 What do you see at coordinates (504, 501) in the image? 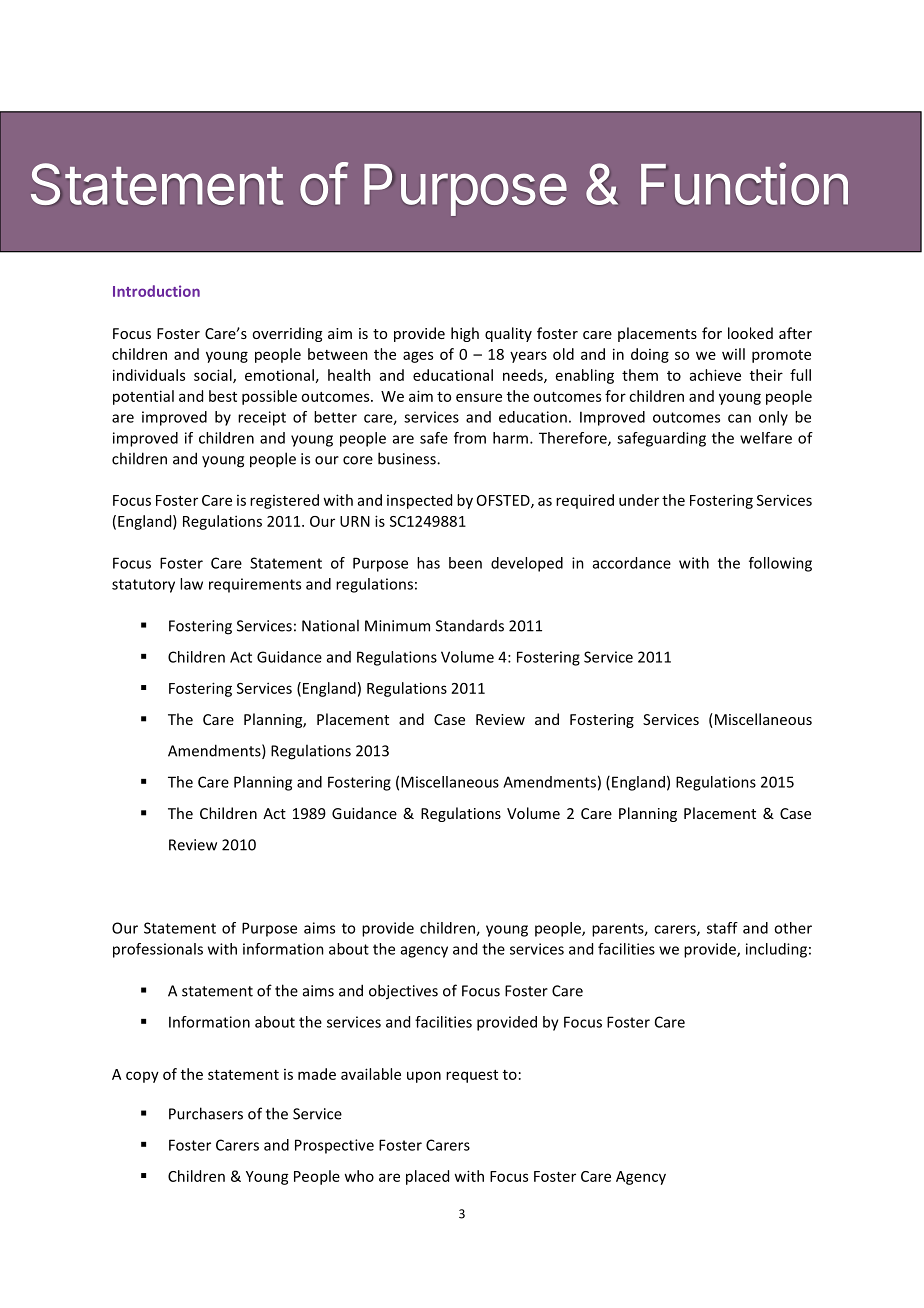
I see `OFSTED` at bounding box center [504, 501].
